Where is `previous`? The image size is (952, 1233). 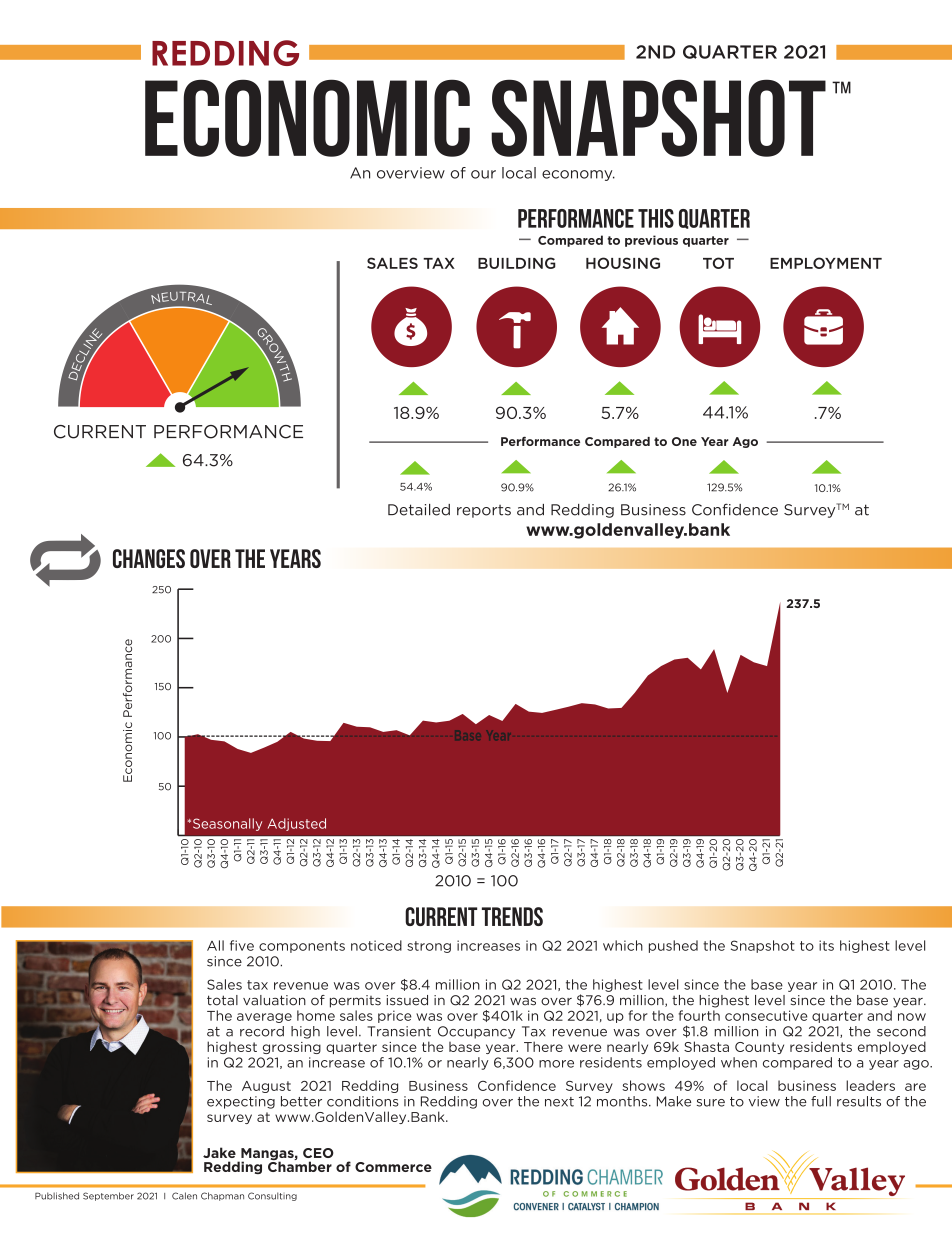 previous is located at coordinates (651, 241).
